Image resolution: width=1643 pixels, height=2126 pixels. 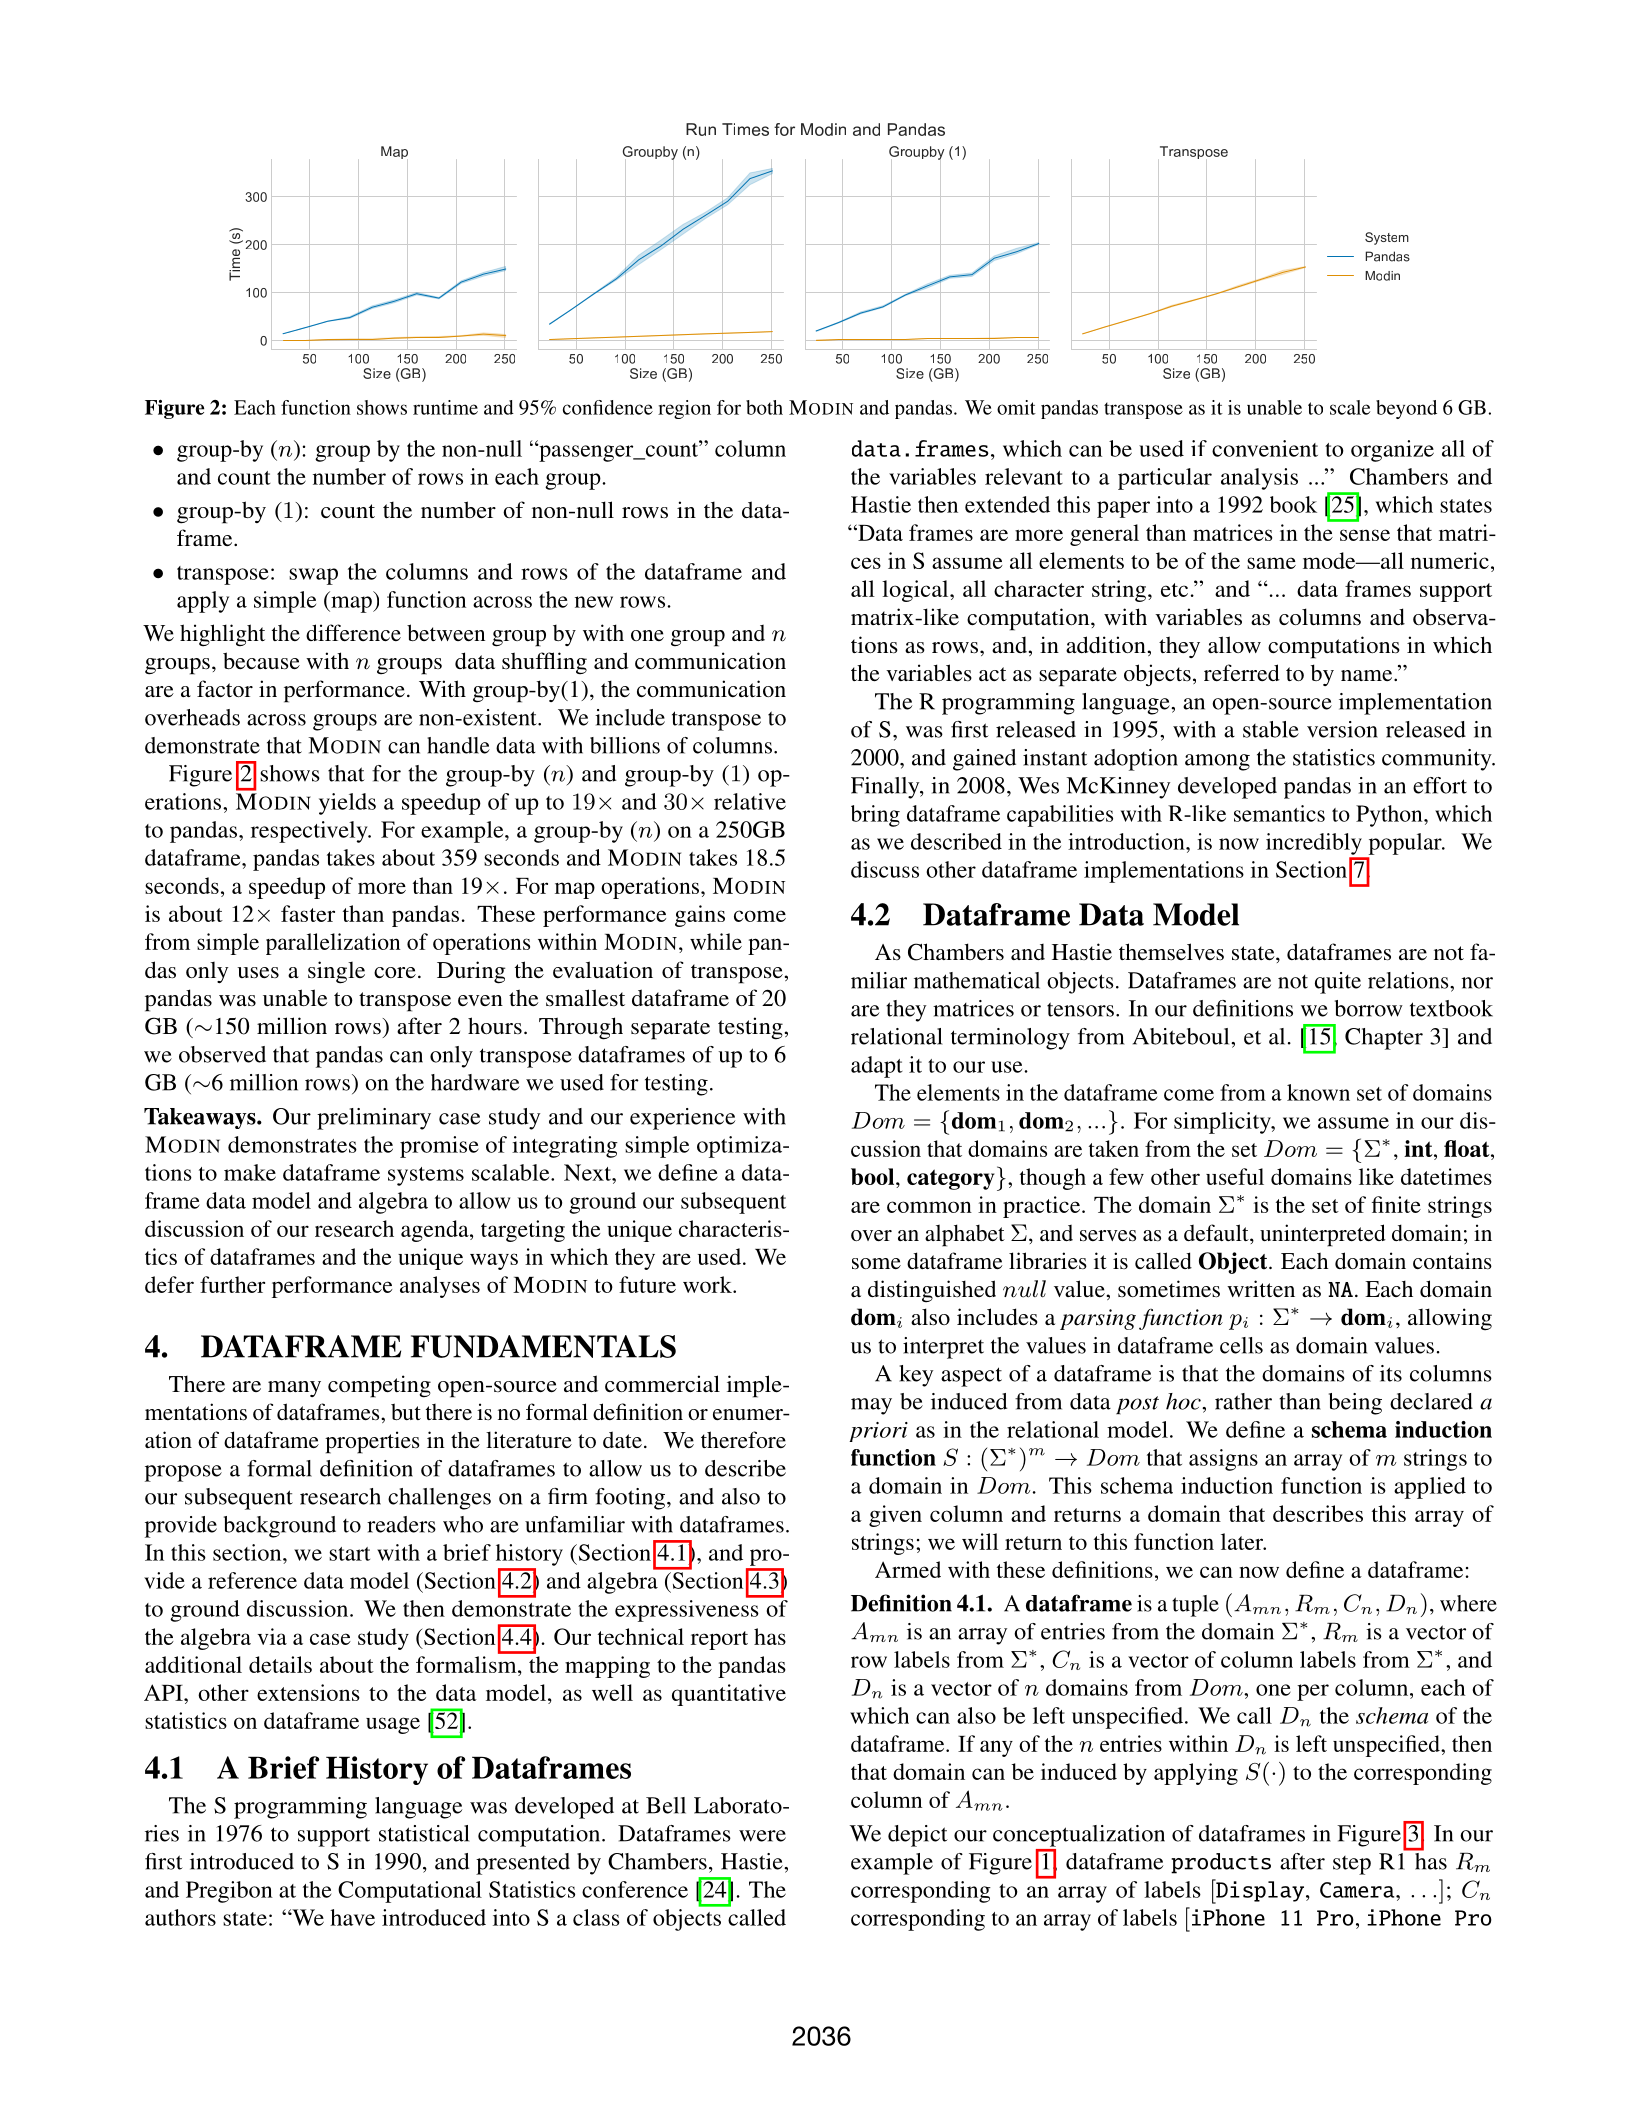 What do you see at coordinates (1314, 844) in the screenshot?
I see `incredibly` at bounding box center [1314, 844].
